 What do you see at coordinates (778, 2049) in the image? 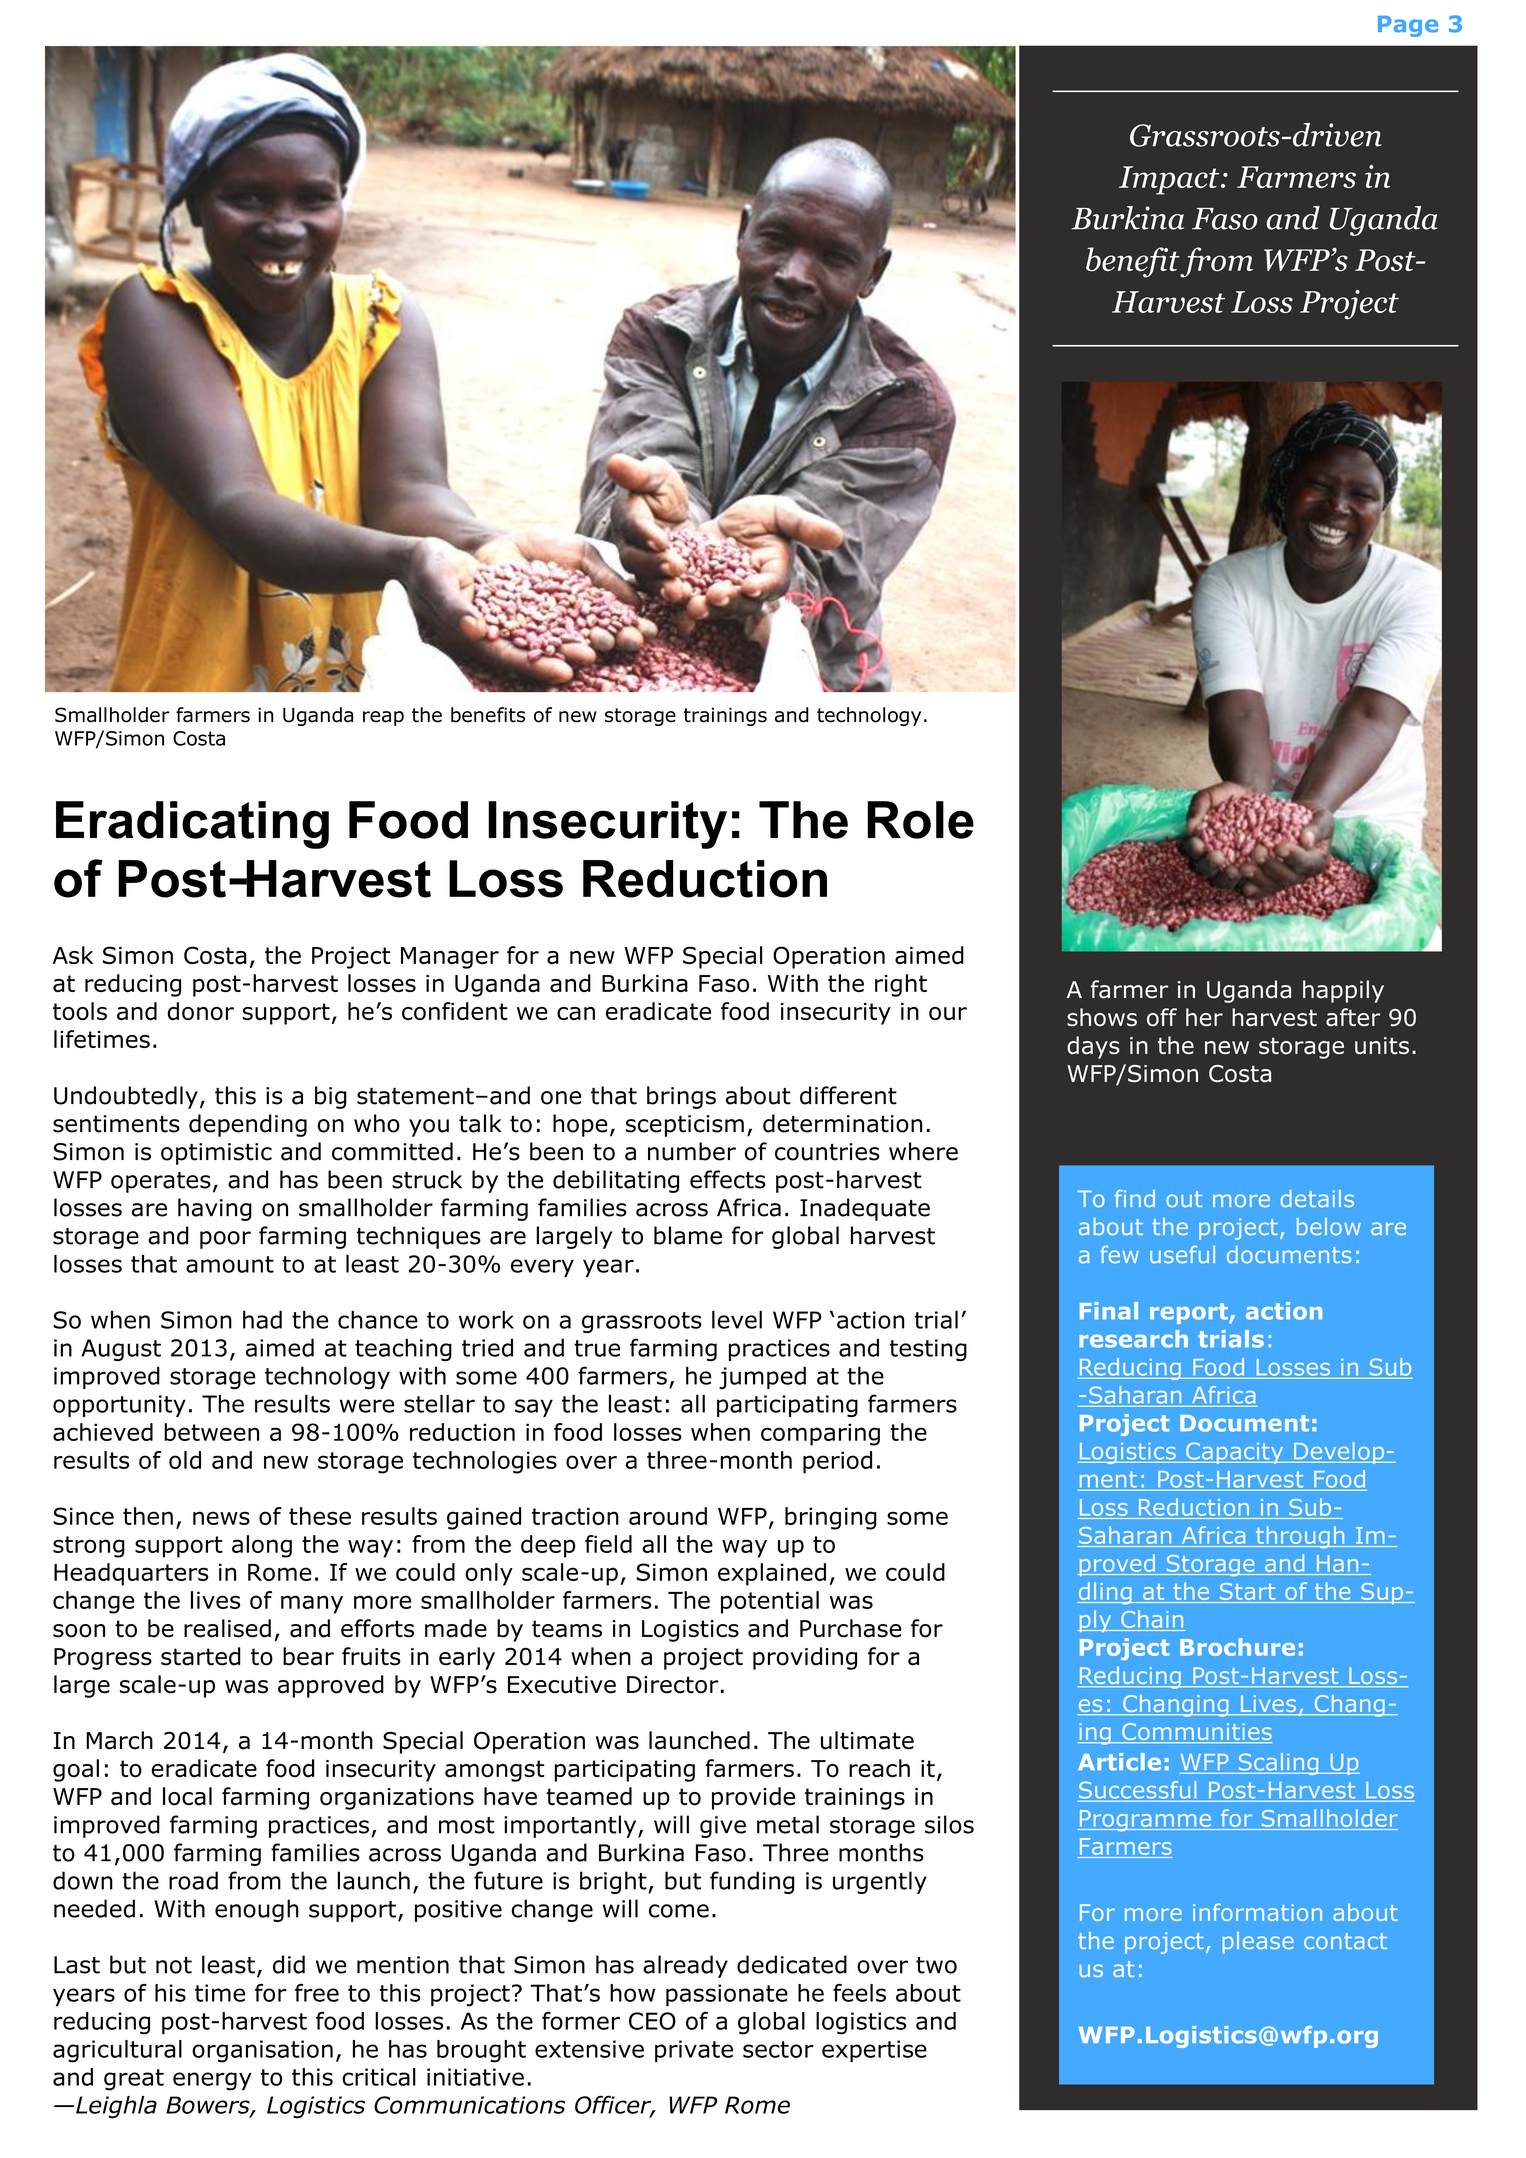
I see `sector` at bounding box center [778, 2049].
